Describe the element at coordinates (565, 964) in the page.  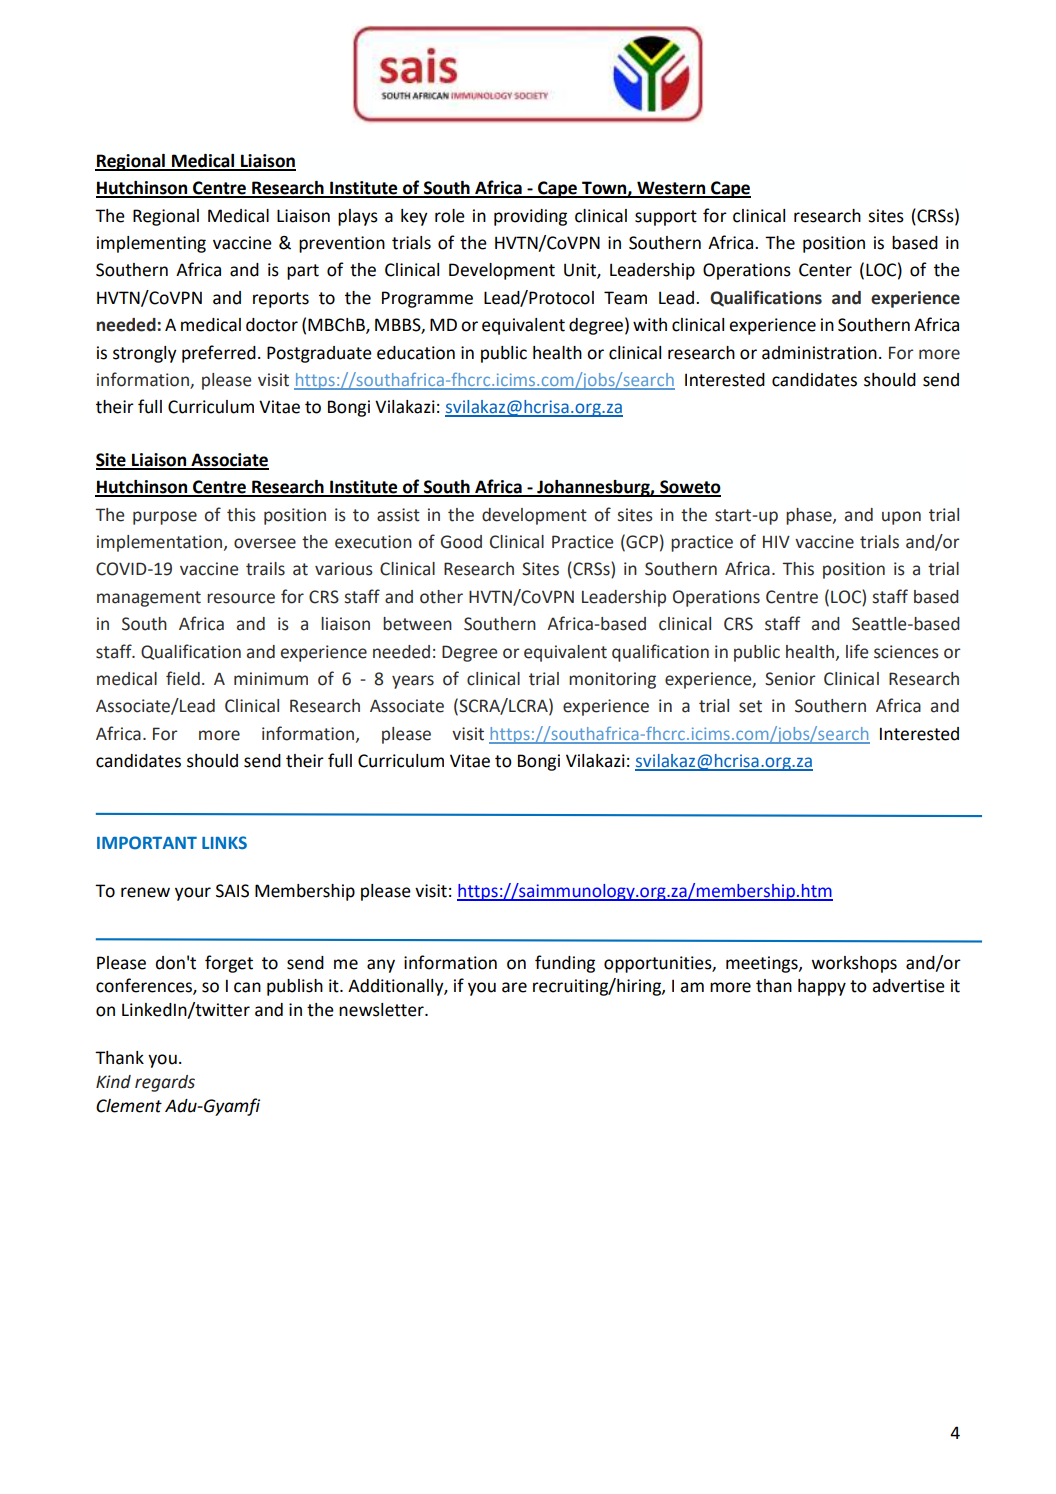
I see `funding` at that location.
